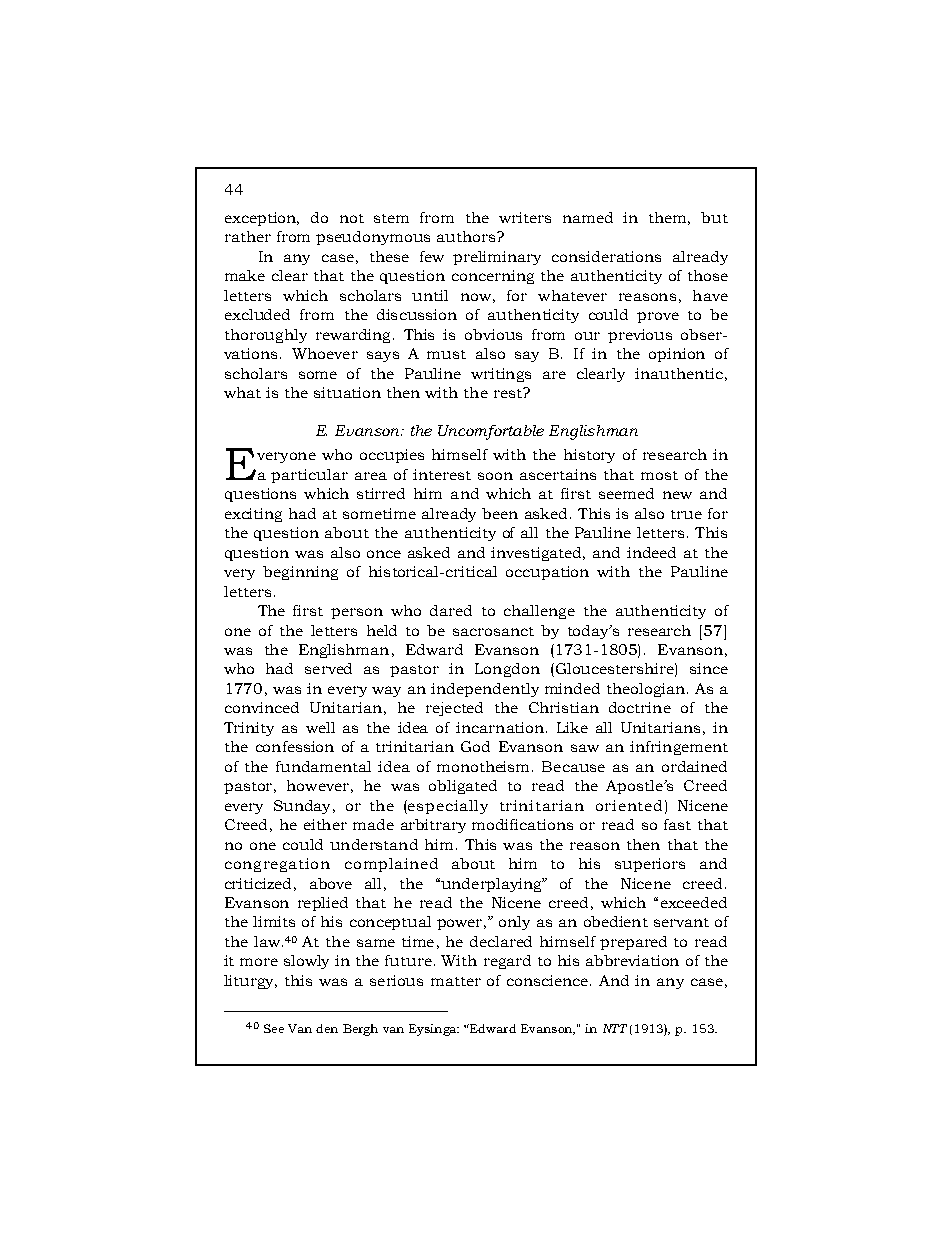 The width and height of the page is (952, 1233). I want to click on new, so click(677, 495).
